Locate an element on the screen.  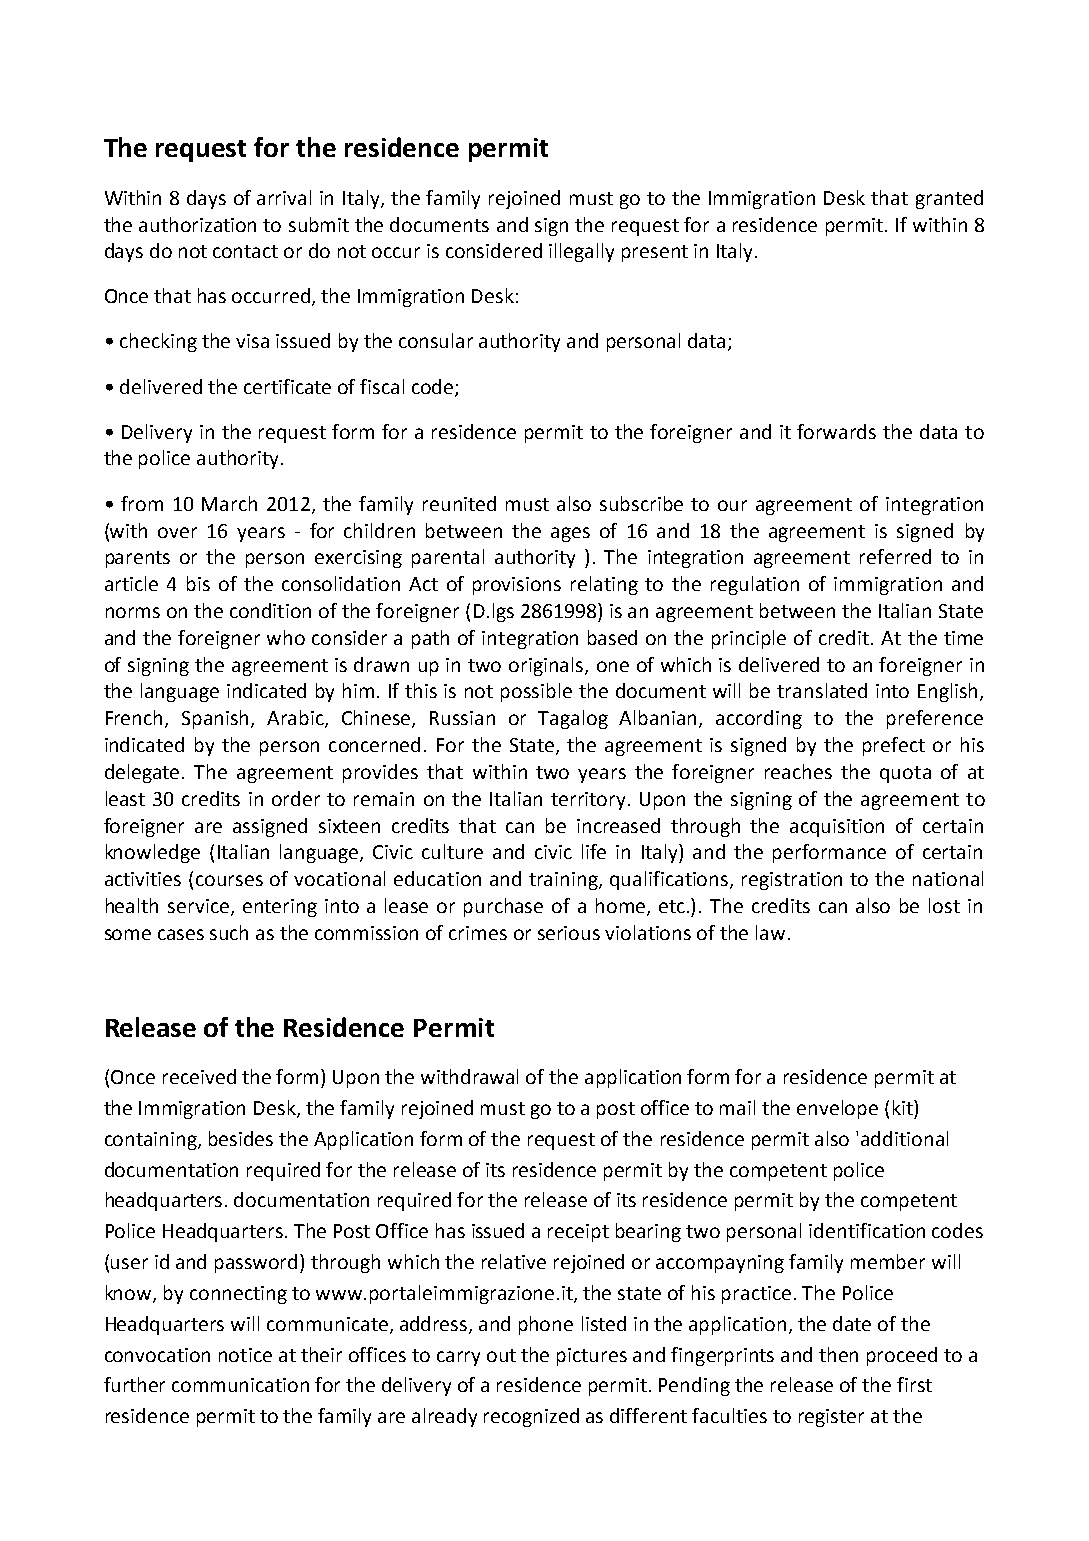
illegally is located at coordinates (581, 252).
